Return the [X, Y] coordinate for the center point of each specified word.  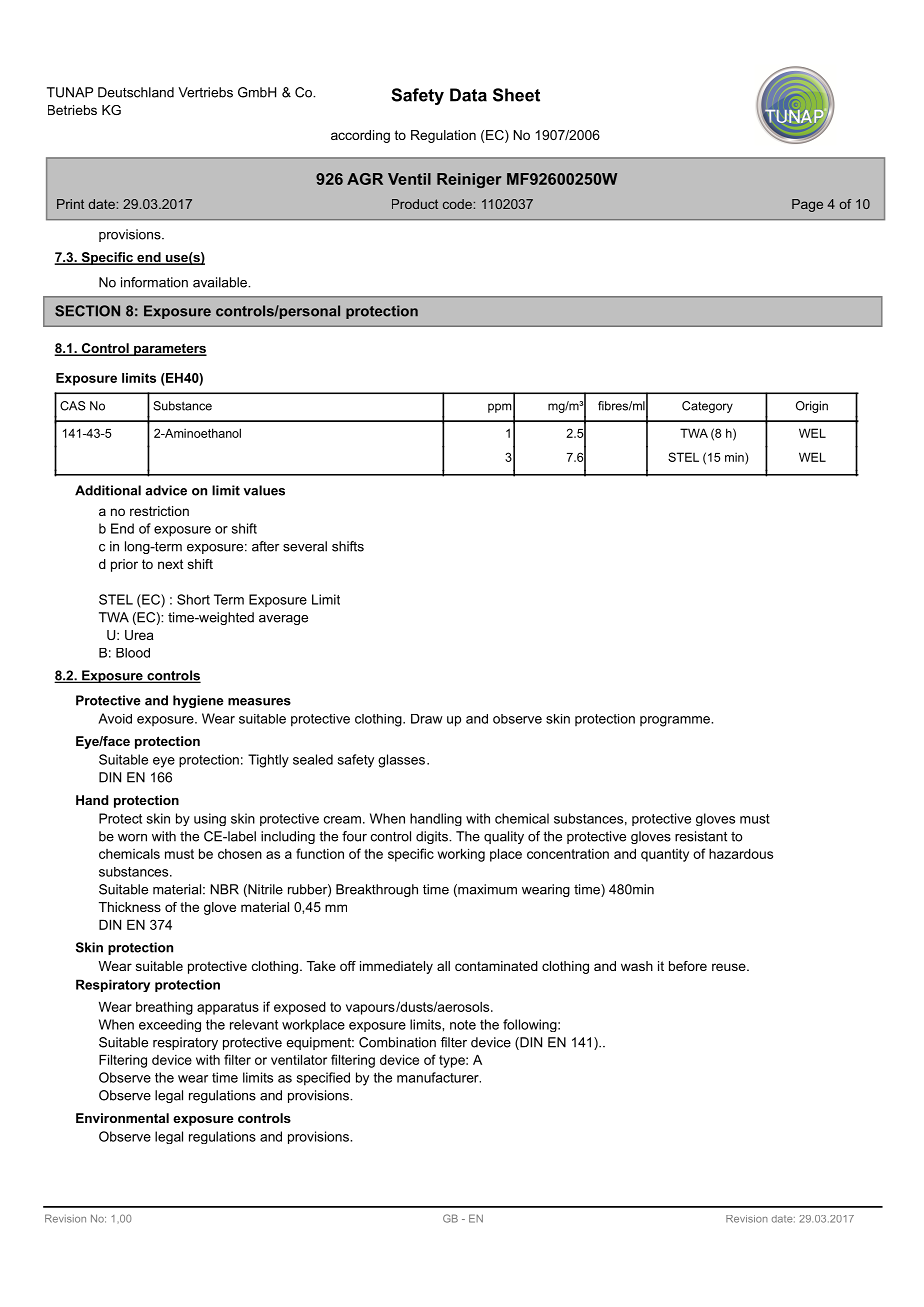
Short [193, 599]
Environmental [122, 1118]
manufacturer [439, 1077]
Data [468, 95]
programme [676, 721]
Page [807, 205]
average [283, 620]
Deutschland [136, 92]
